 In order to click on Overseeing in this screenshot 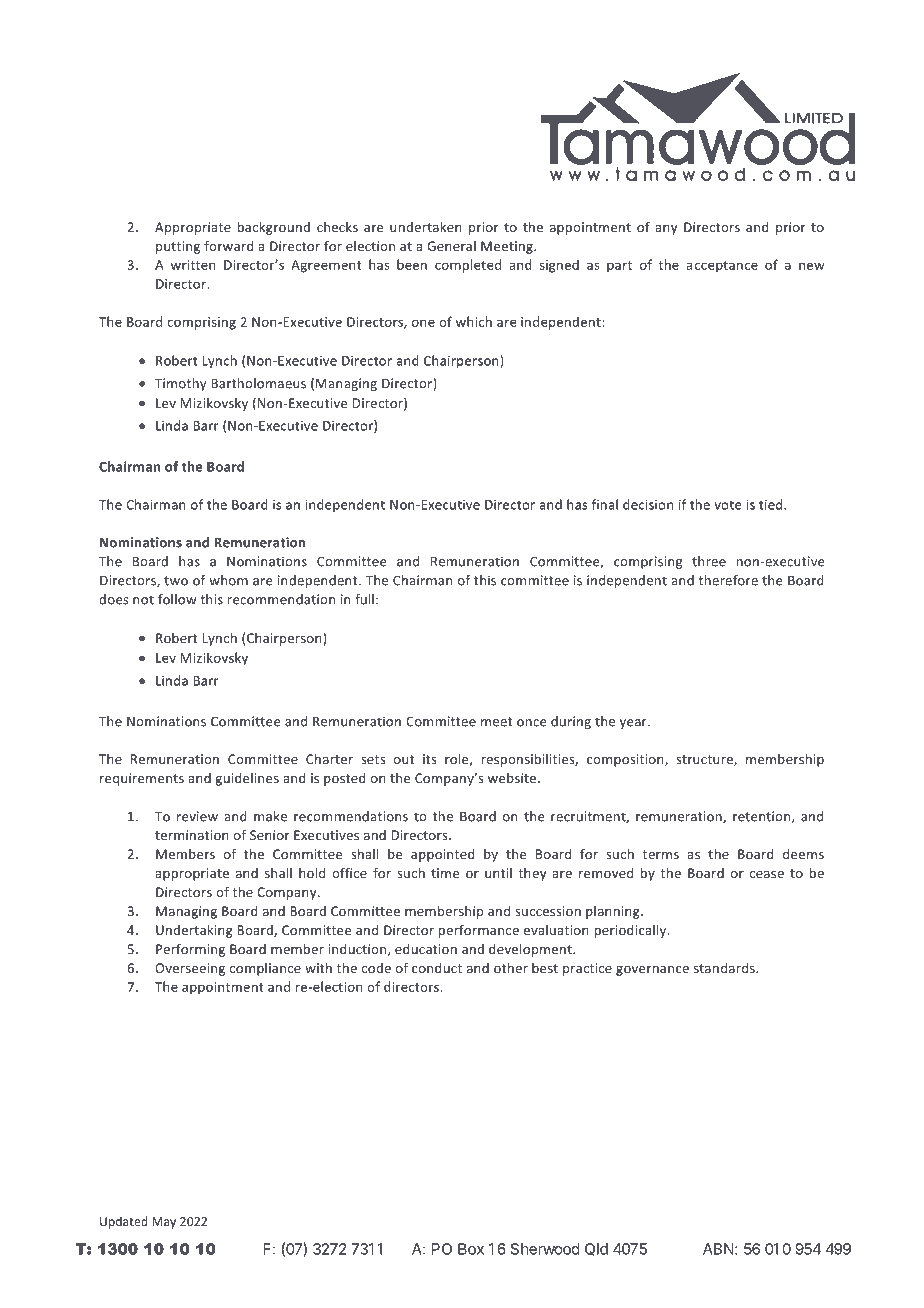, I will do `click(190, 969)`.
